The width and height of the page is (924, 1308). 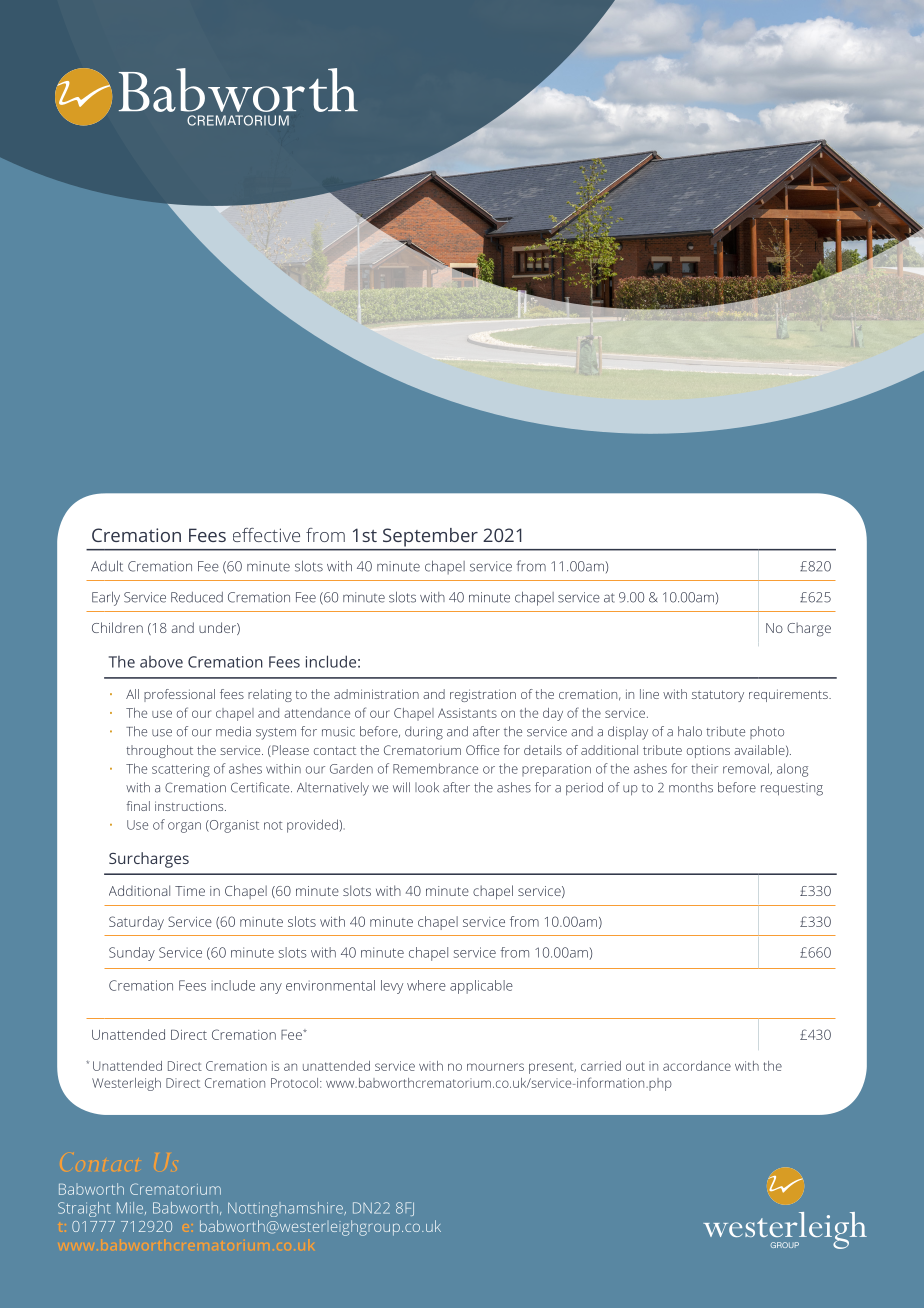 I want to click on statutory, so click(x=718, y=696).
